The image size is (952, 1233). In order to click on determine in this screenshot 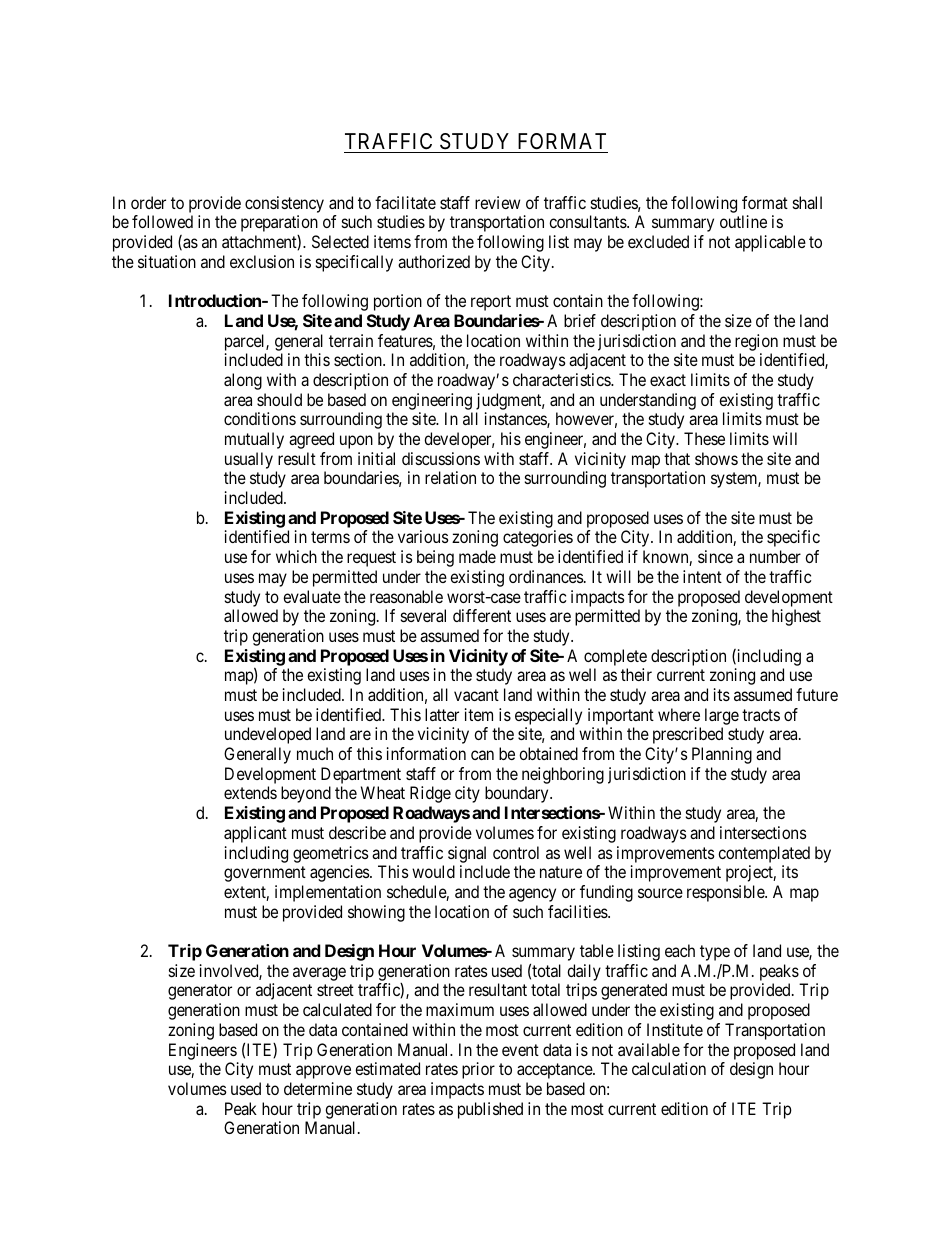, I will do `click(318, 1088)`.
